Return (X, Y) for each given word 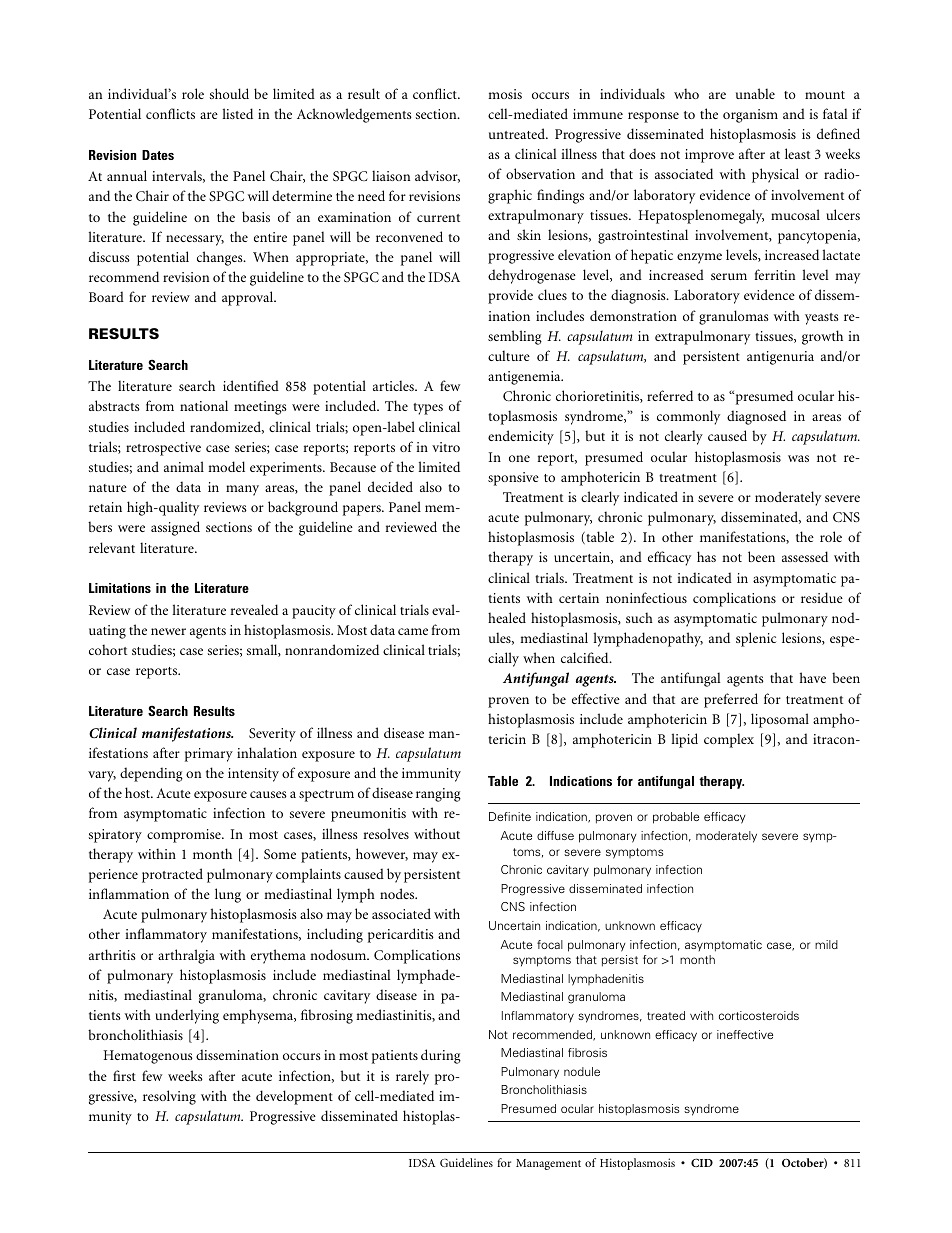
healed (507, 617)
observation (540, 173)
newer (168, 631)
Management (548, 1164)
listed (237, 113)
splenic (756, 639)
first (124, 1075)
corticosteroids (759, 1015)
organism (750, 116)
